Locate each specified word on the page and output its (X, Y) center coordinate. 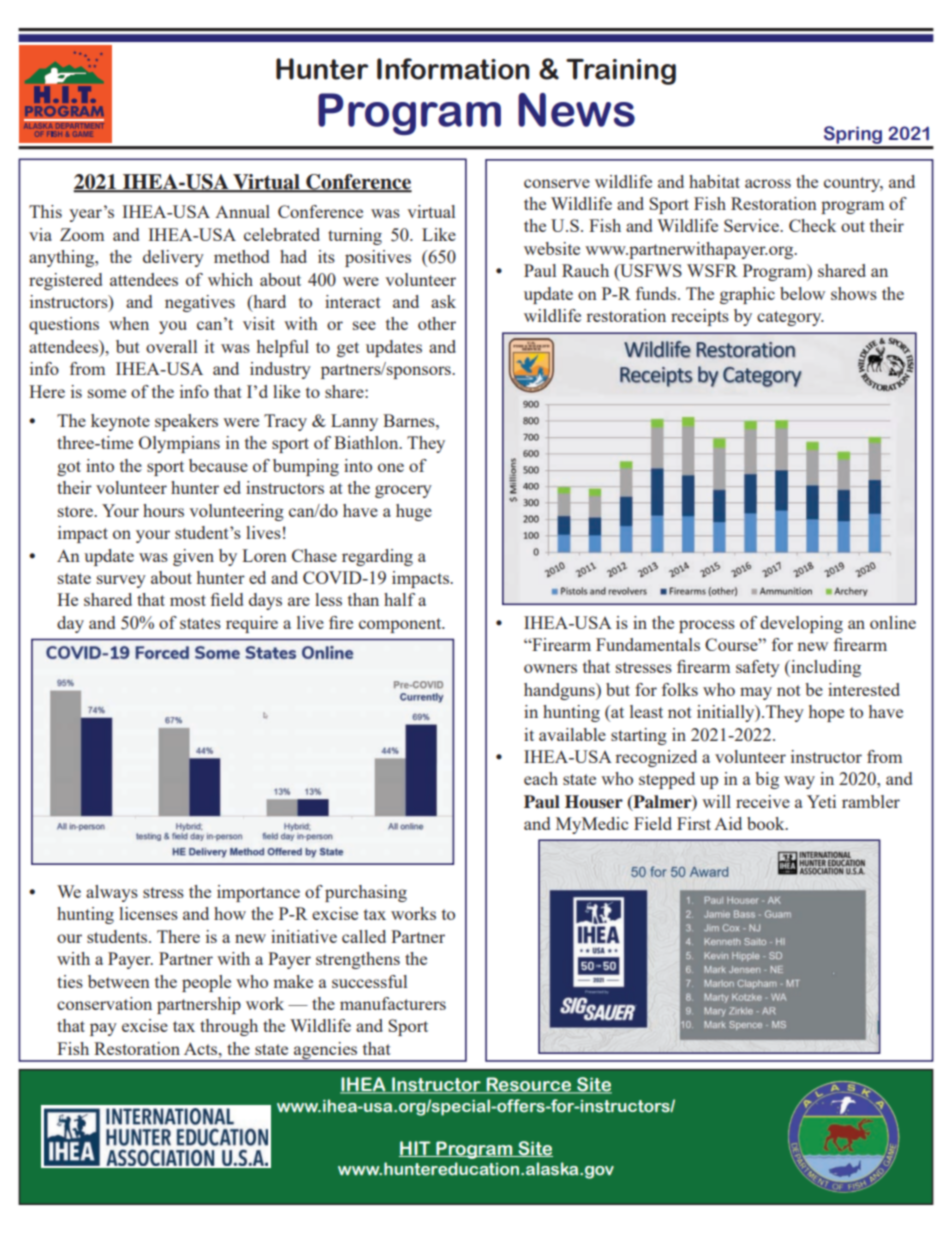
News (576, 110)
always (112, 893)
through (229, 1027)
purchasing (366, 893)
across (768, 183)
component (401, 625)
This (45, 211)
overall (171, 346)
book (767, 823)
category (790, 318)
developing (801, 624)
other (437, 323)
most (188, 600)
